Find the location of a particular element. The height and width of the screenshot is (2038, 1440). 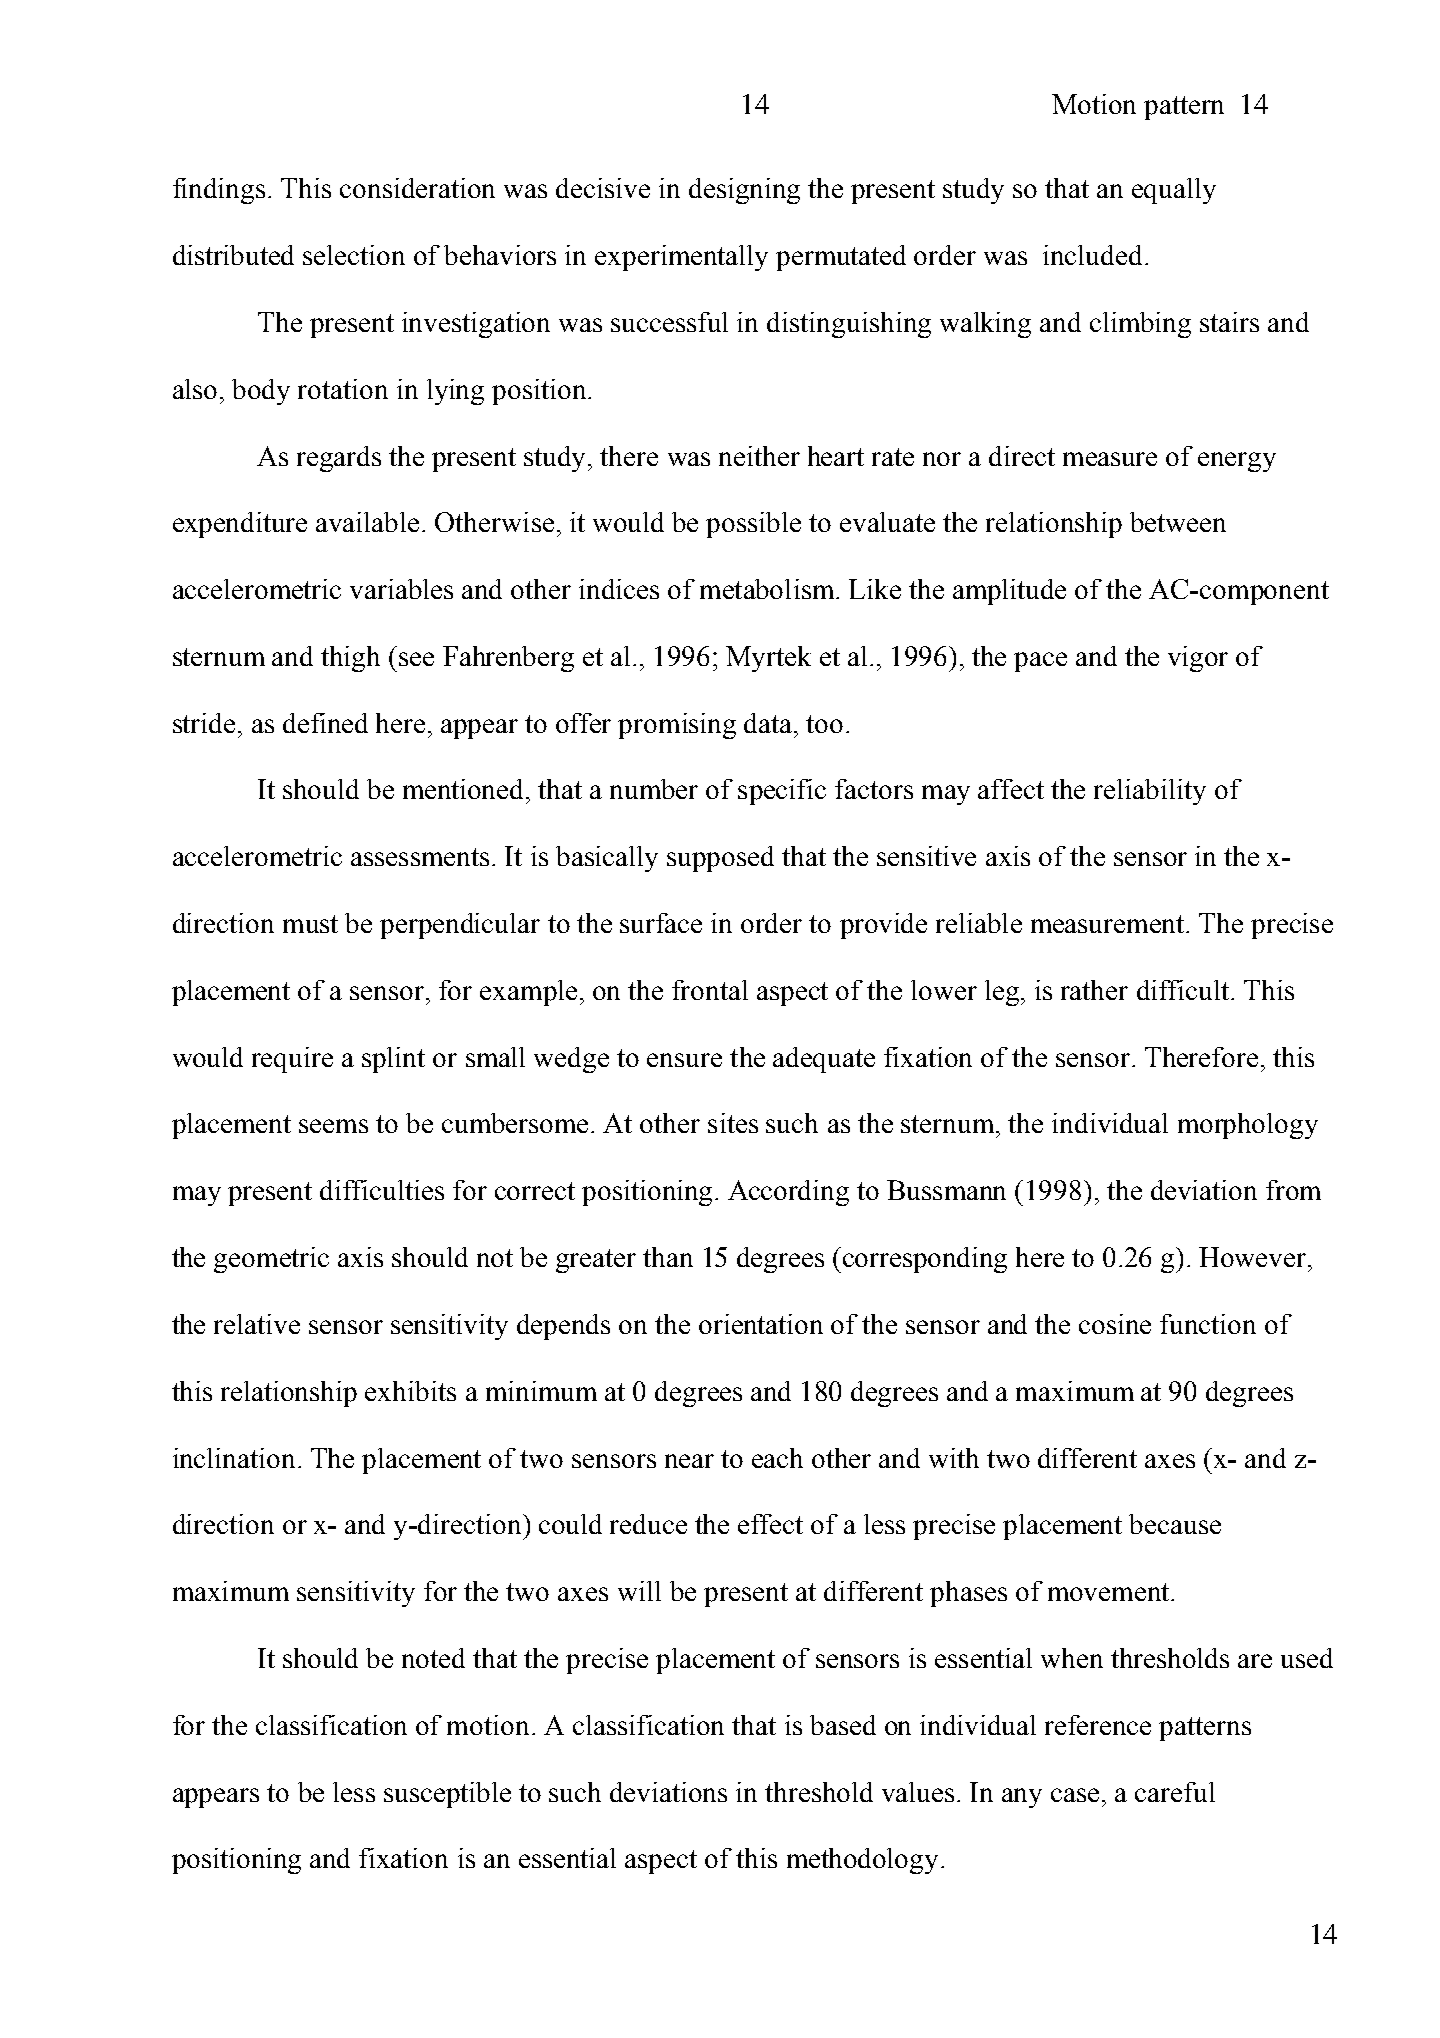

morphology is located at coordinates (1248, 1126).
